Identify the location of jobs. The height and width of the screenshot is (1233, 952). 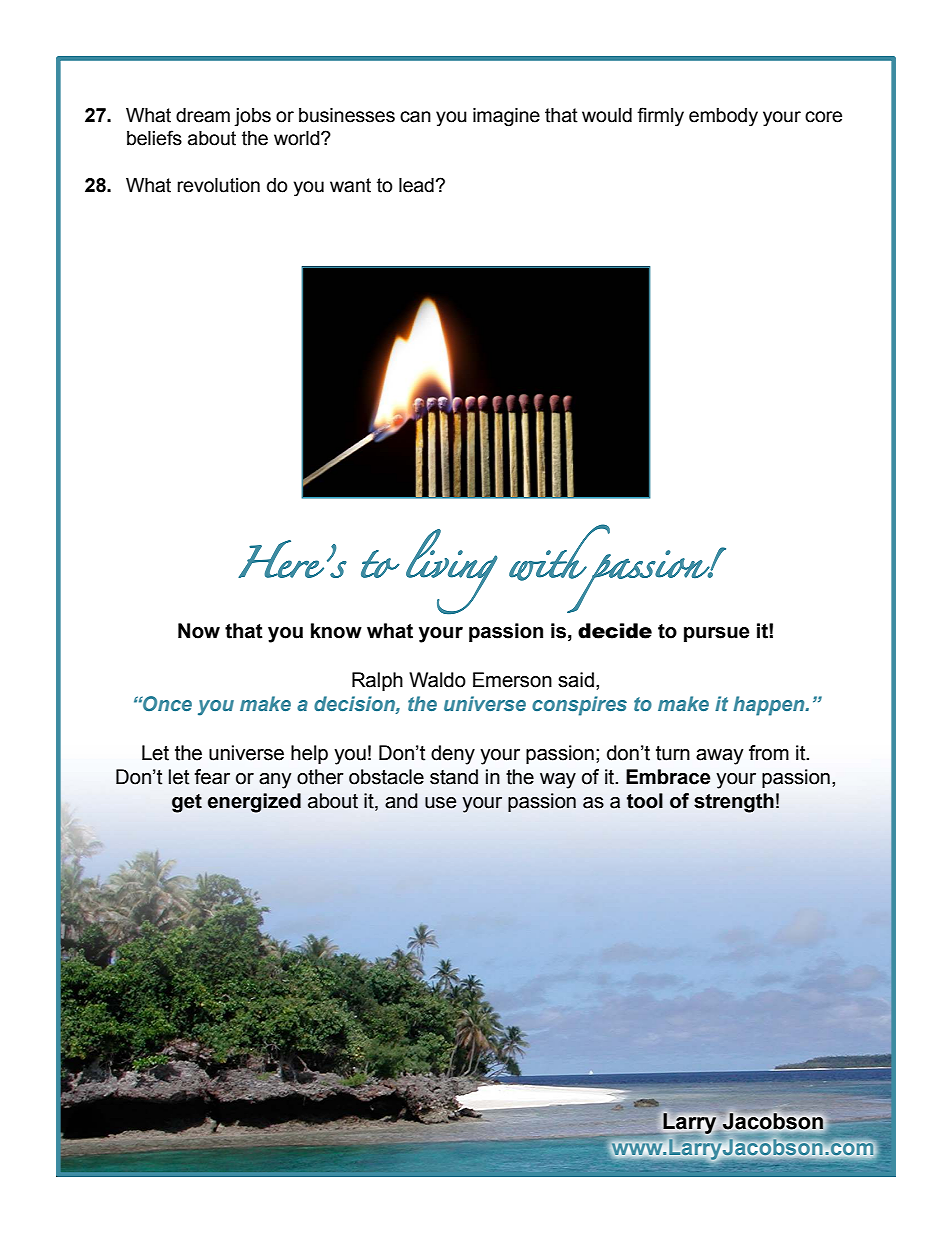
(252, 117).
